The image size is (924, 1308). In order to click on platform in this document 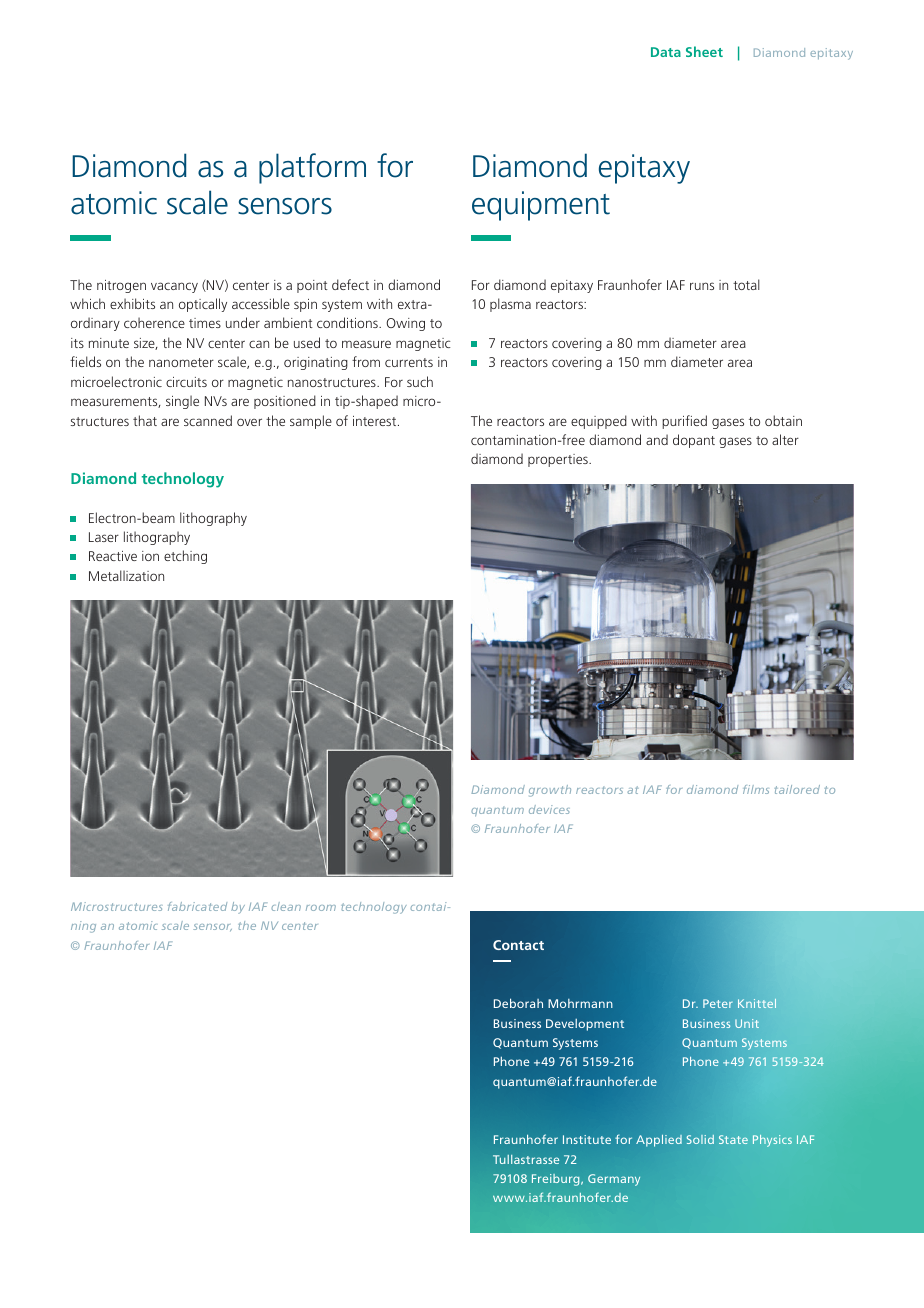, I will do `click(312, 168)`.
